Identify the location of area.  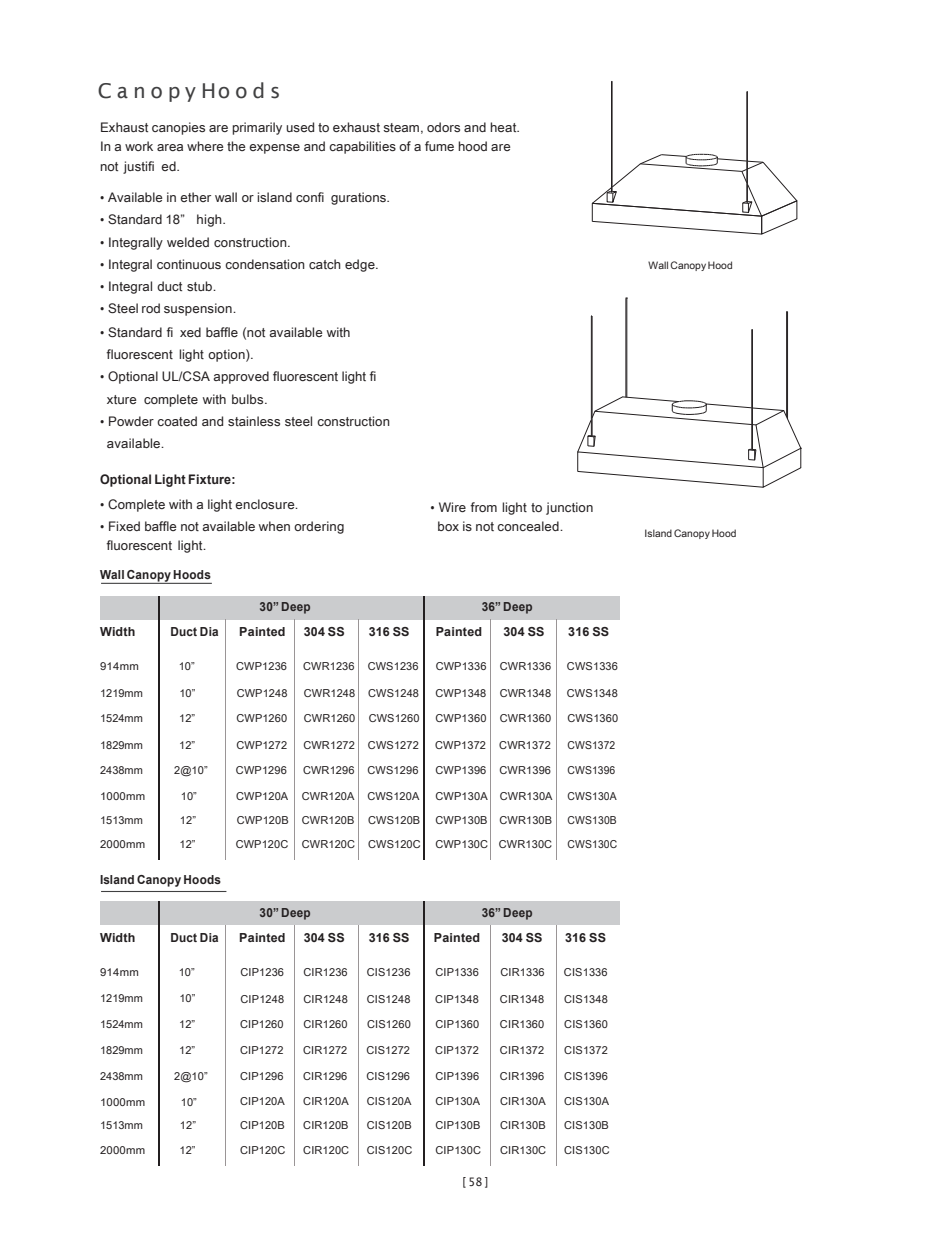
(170, 147).
